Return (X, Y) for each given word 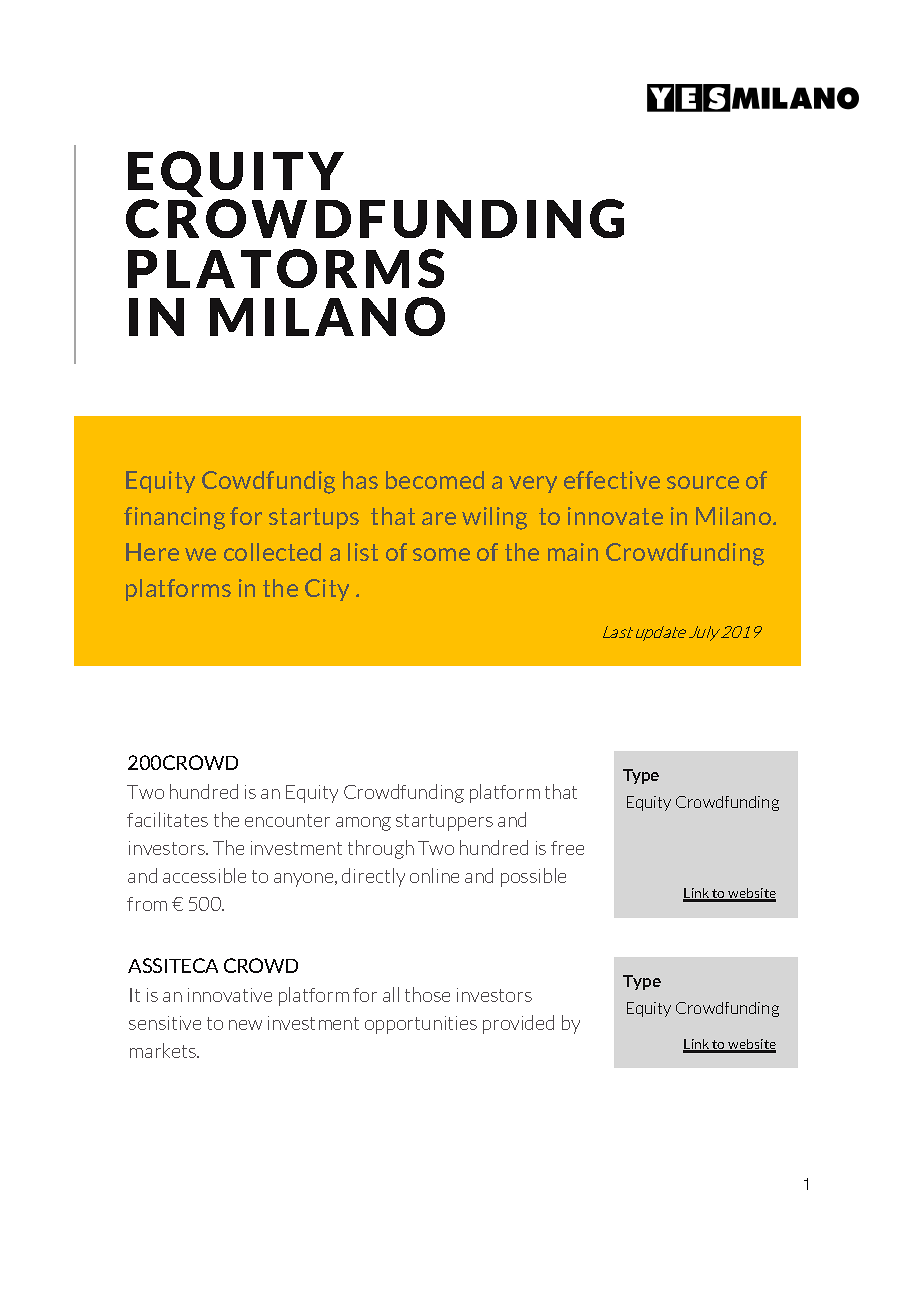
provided (518, 1024)
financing (174, 518)
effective (612, 480)
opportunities (421, 1025)
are (439, 518)
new (245, 1025)
